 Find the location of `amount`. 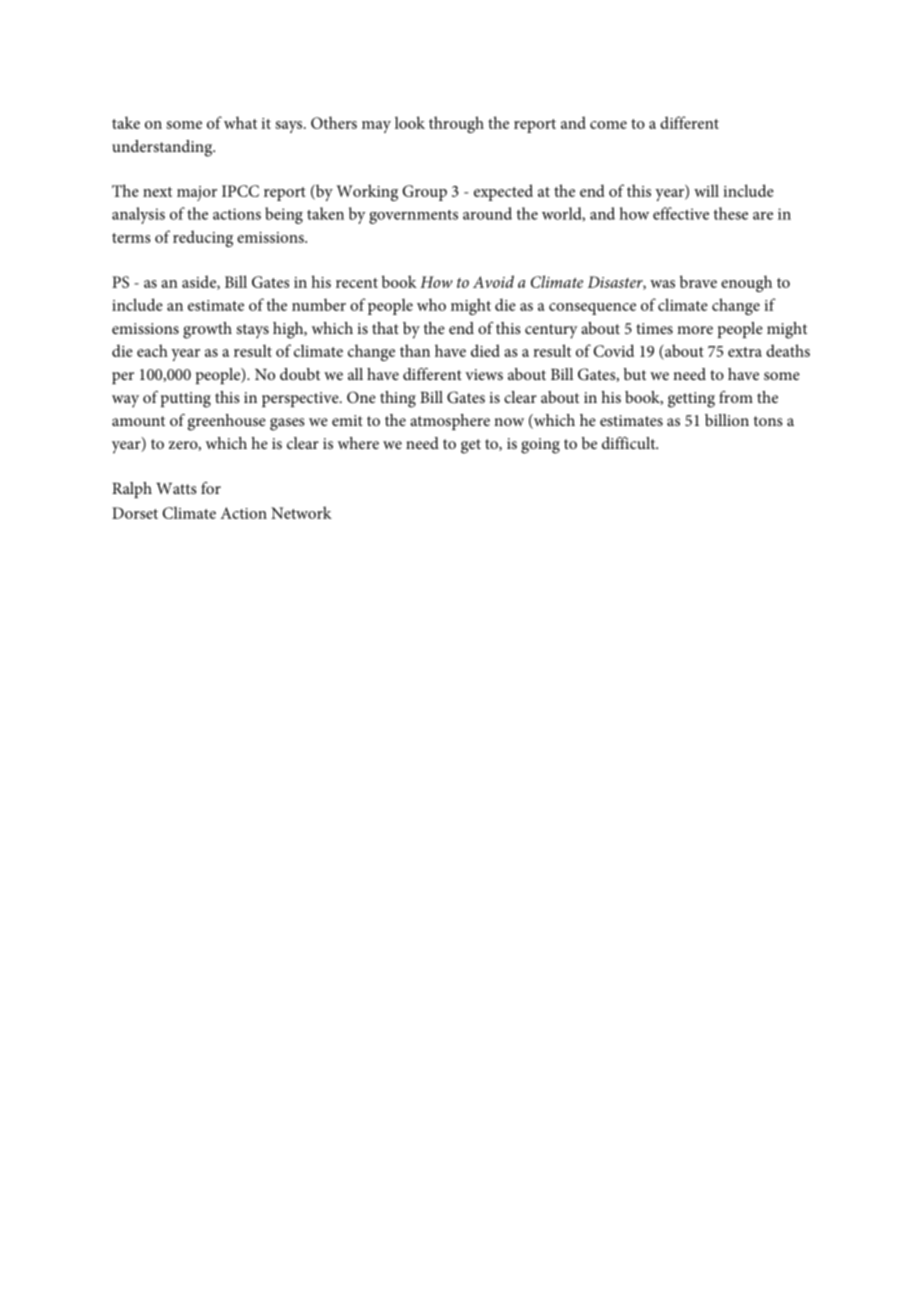

amount is located at coordinates (138, 421).
